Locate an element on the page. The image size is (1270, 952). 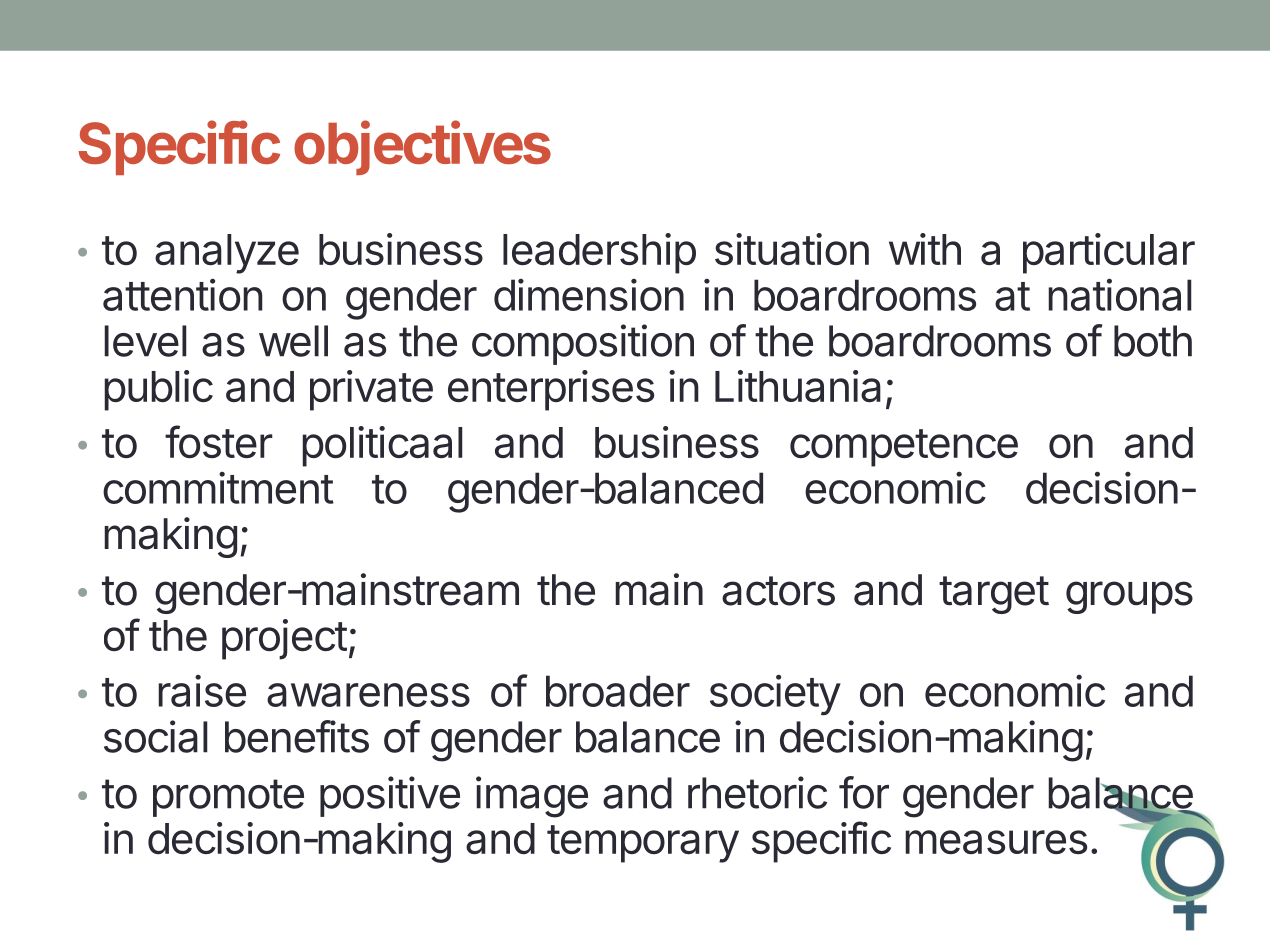
competence is located at coordinates (904, 448).
